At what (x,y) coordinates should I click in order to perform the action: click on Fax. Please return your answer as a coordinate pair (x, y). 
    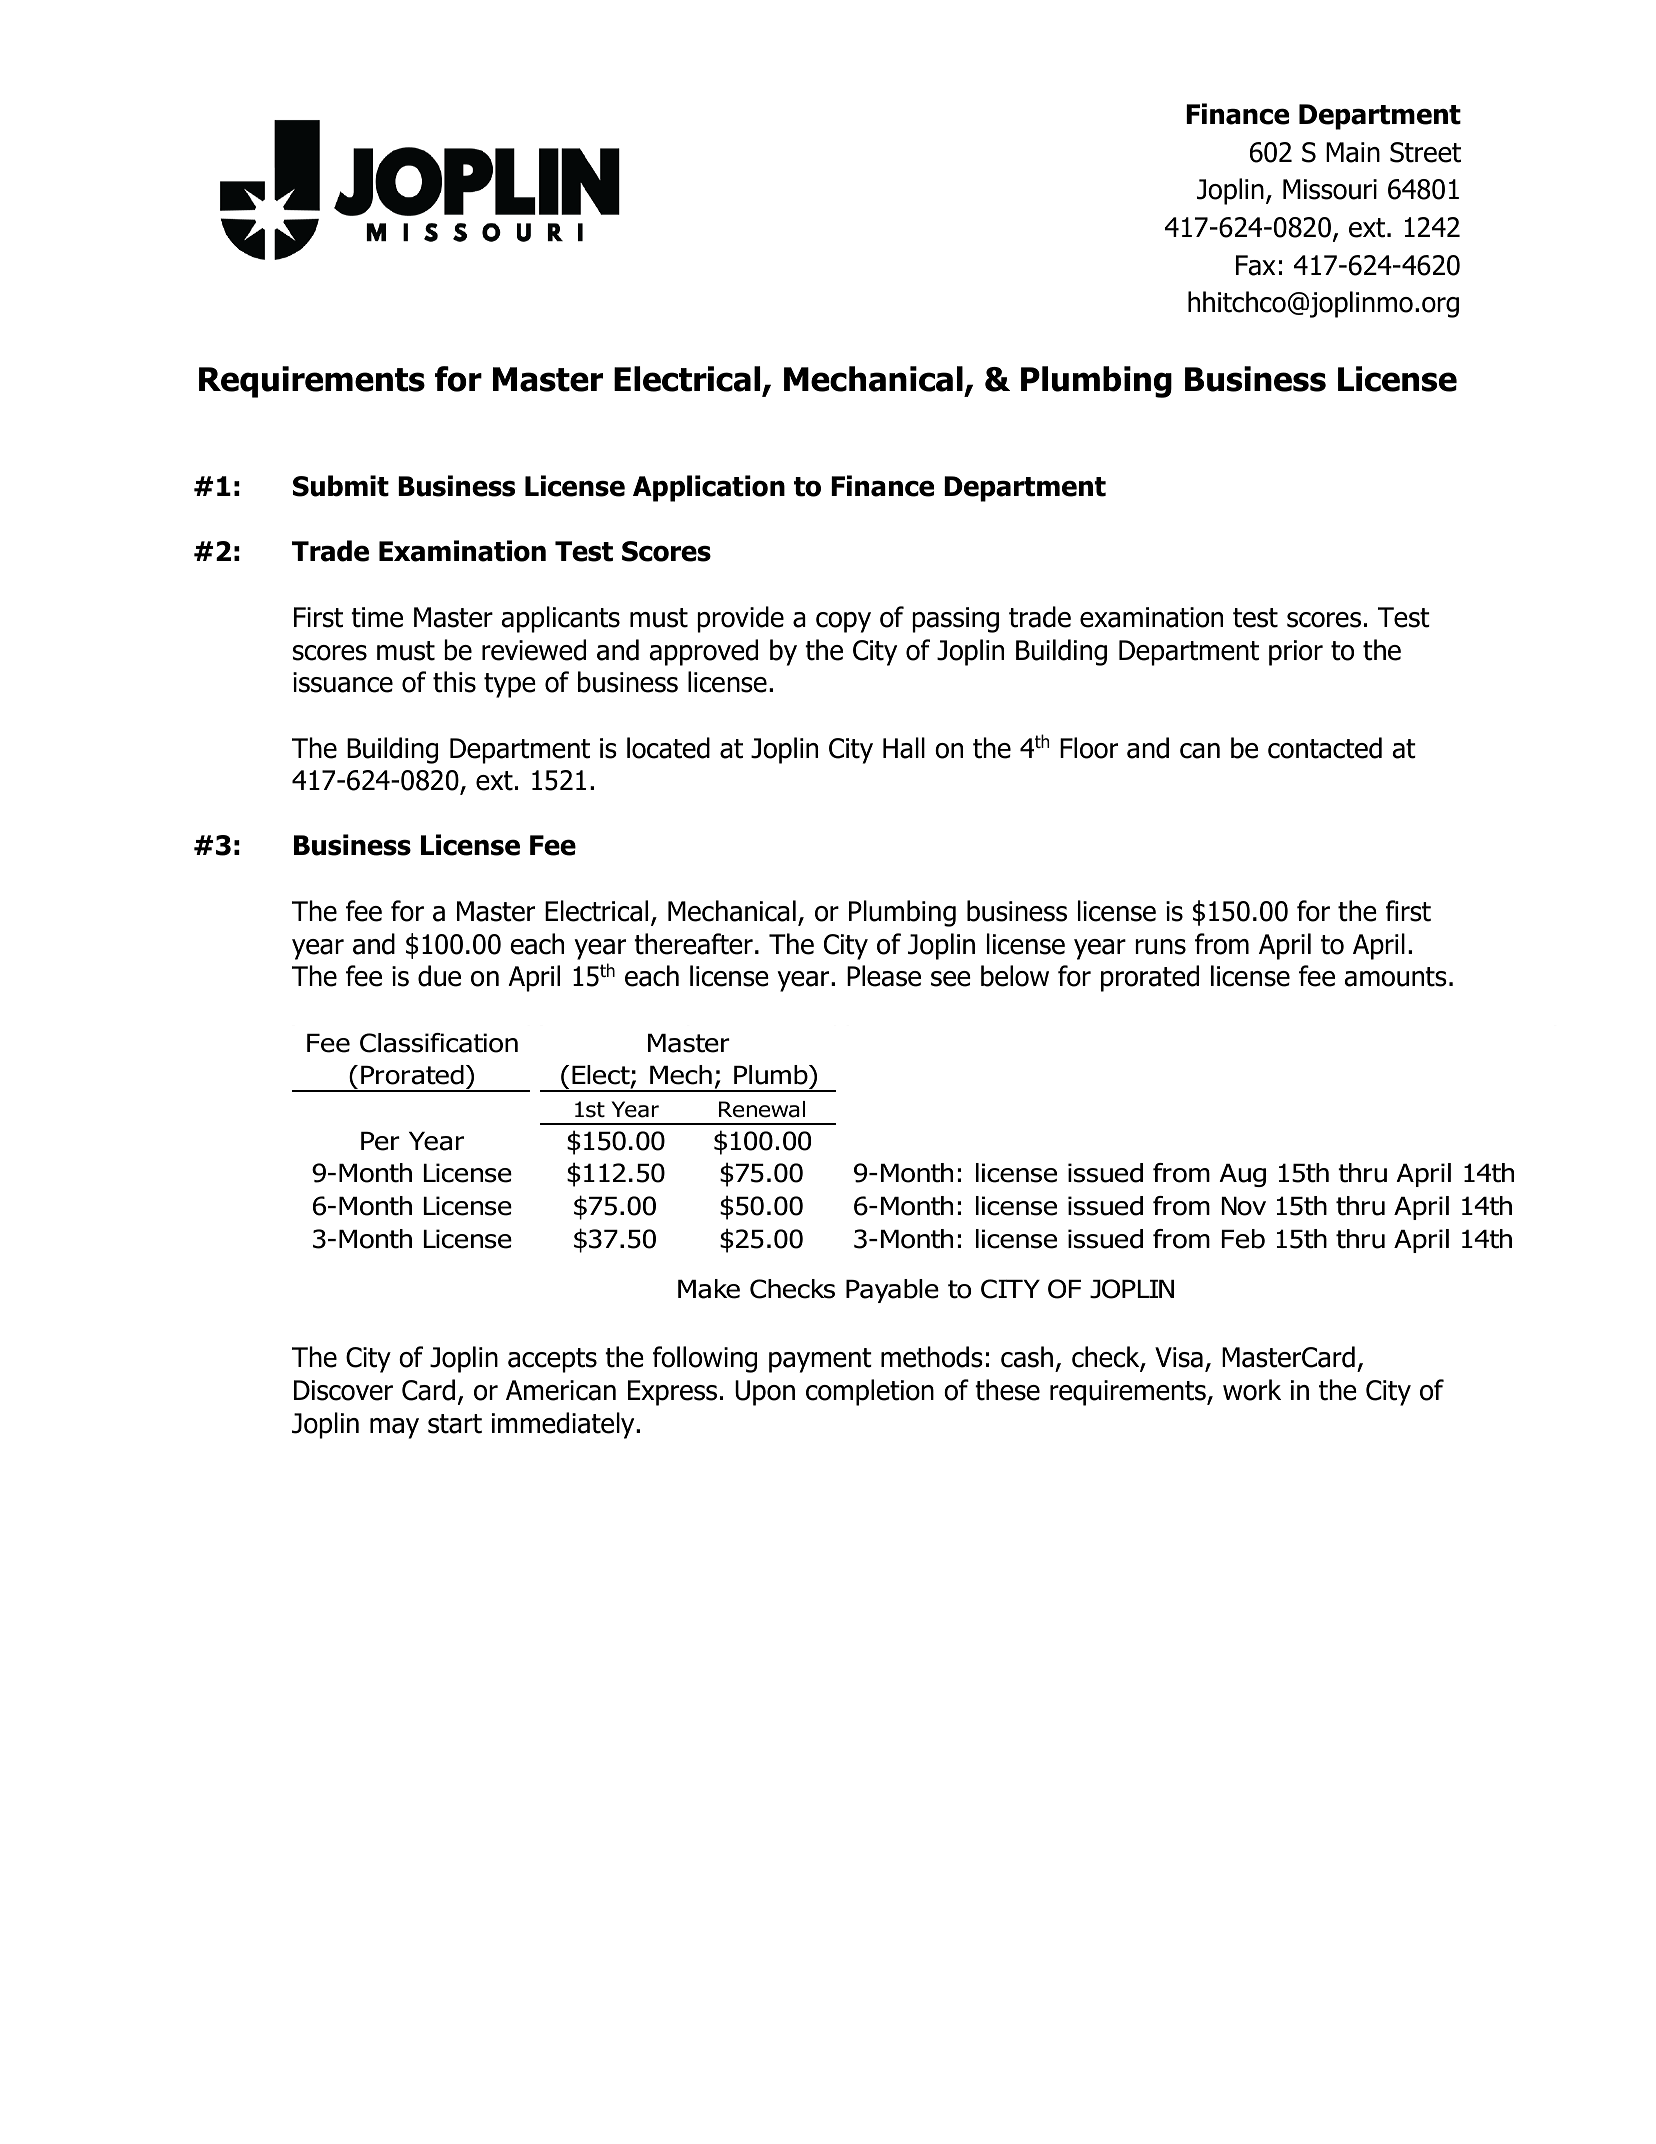
    Looking at the image, I should click on (1255, 265).
